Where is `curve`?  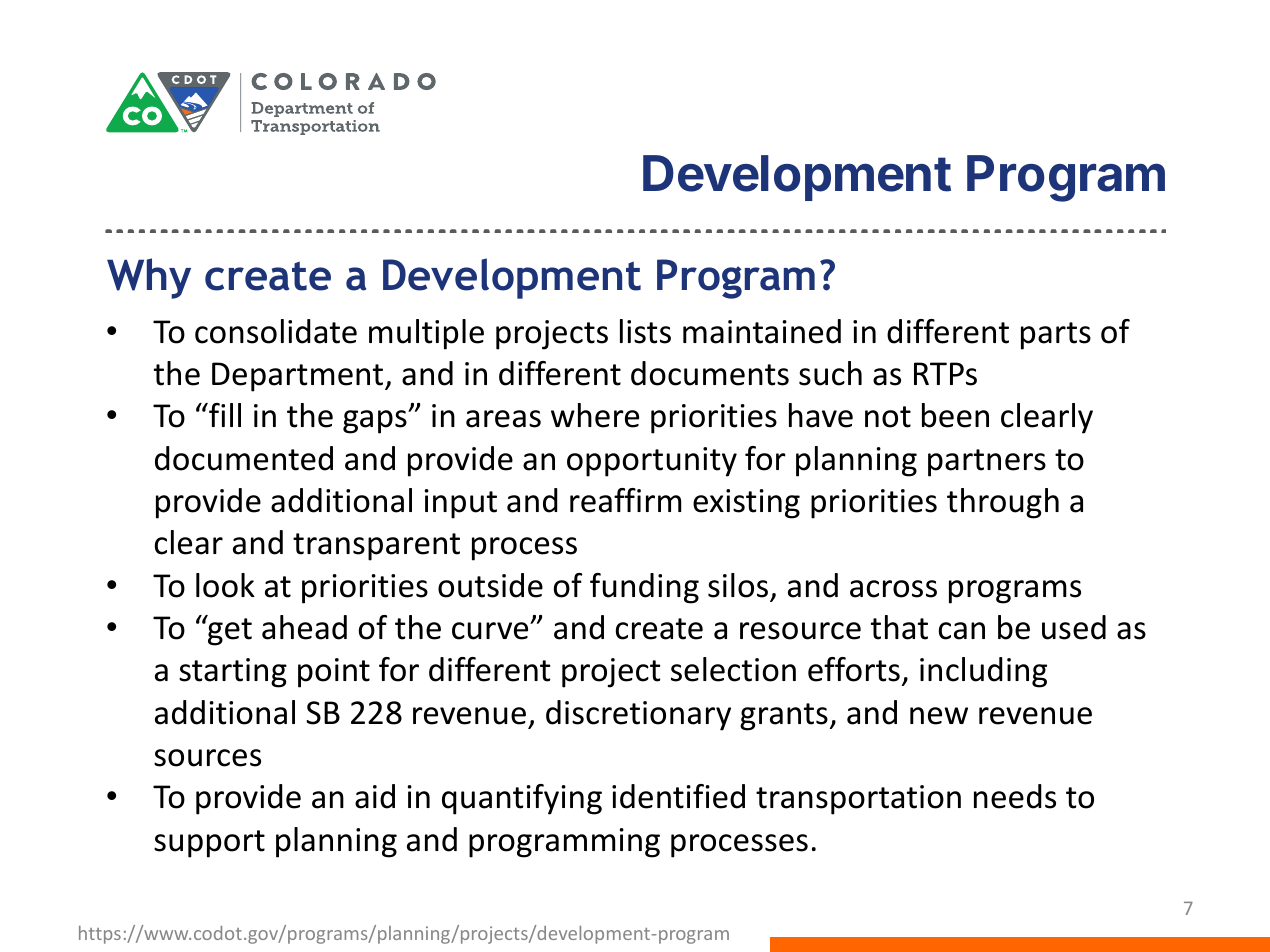 curve is located at coordinates (491, 631).
